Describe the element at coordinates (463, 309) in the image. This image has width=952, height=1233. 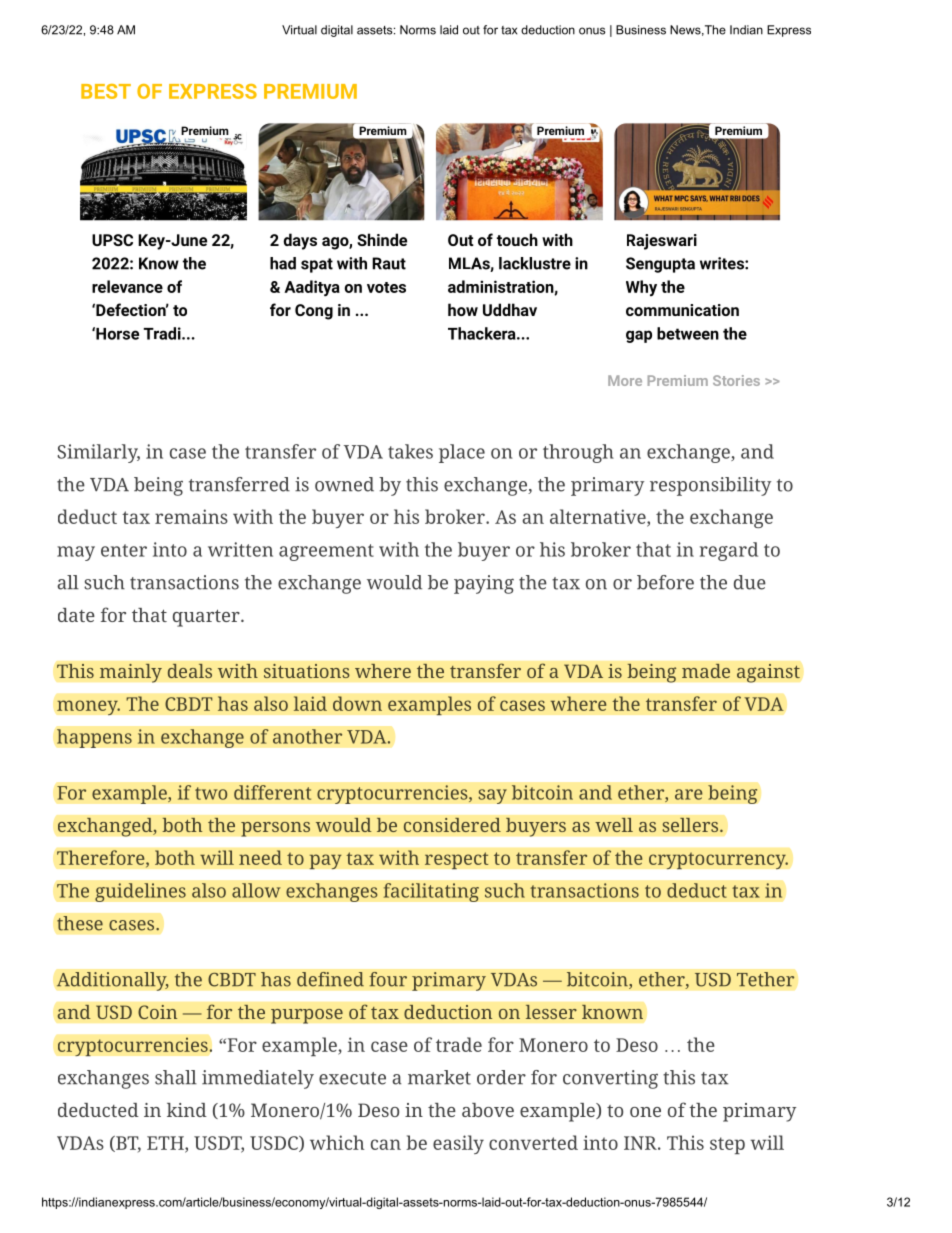
I see `how` at that location.
